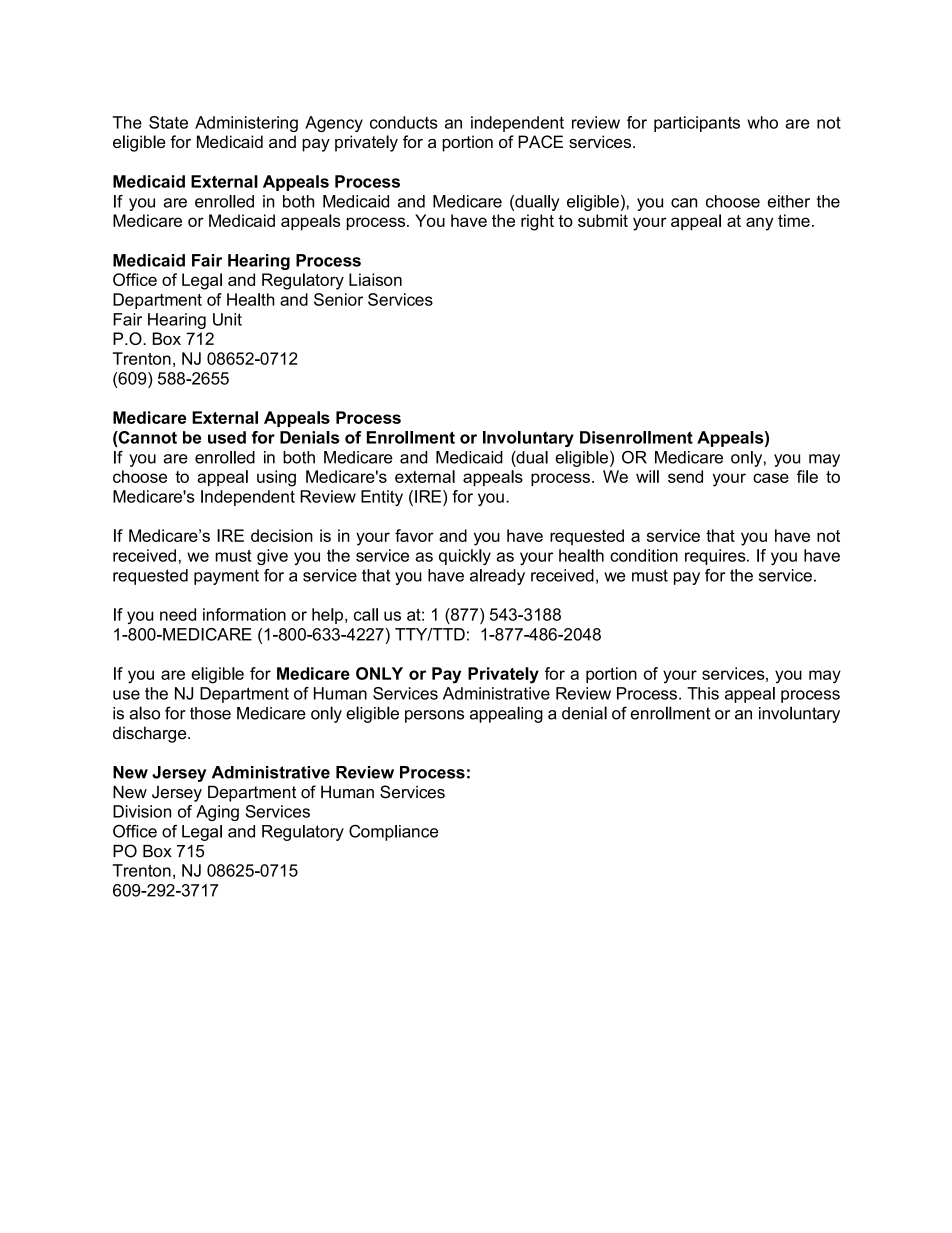 The height and width of the image is (1233, 952). Describe the element at coordinates (703, 693) in the image. I see `This` at that location.
